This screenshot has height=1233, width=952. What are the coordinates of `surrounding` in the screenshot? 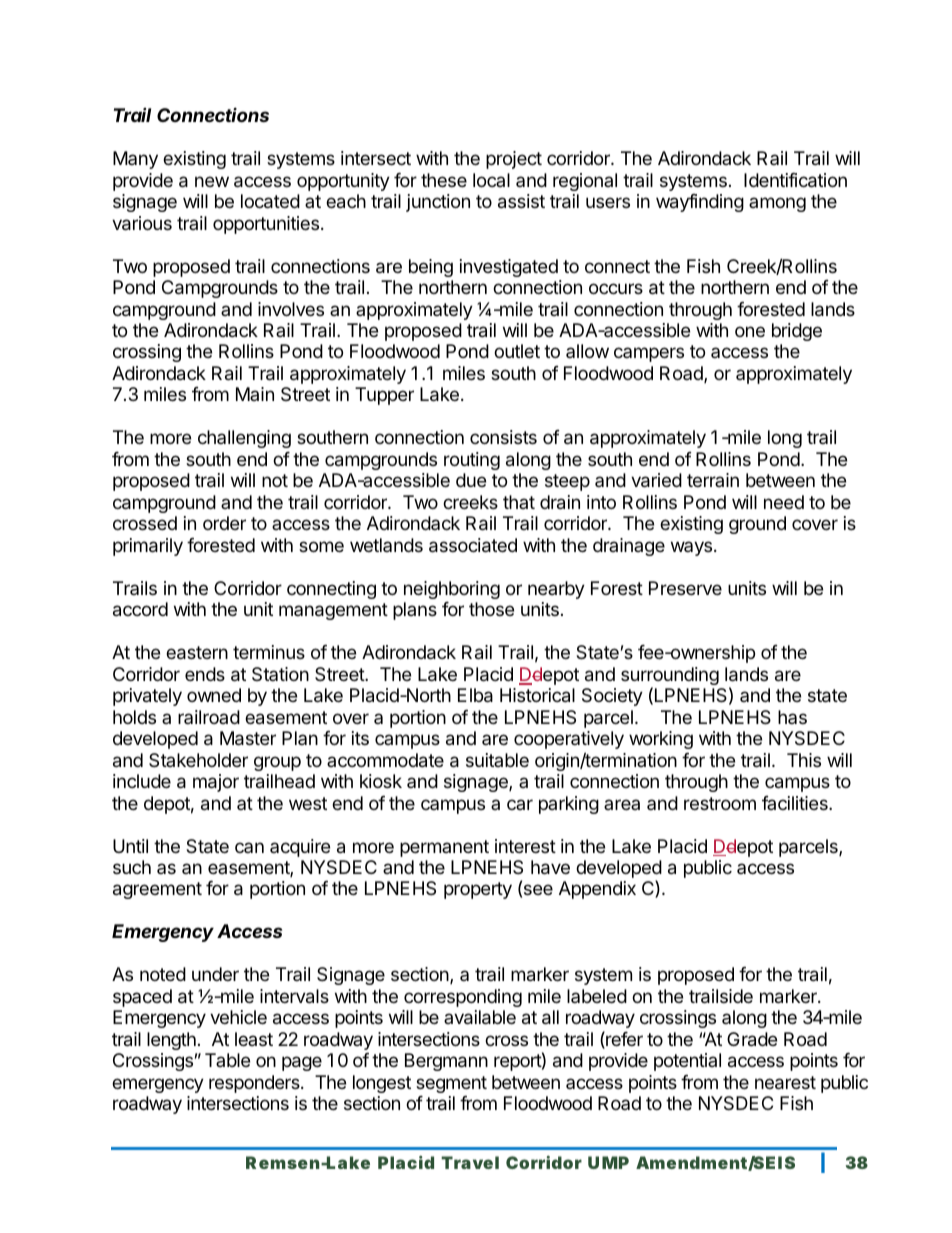 It's located at (670, 677).
